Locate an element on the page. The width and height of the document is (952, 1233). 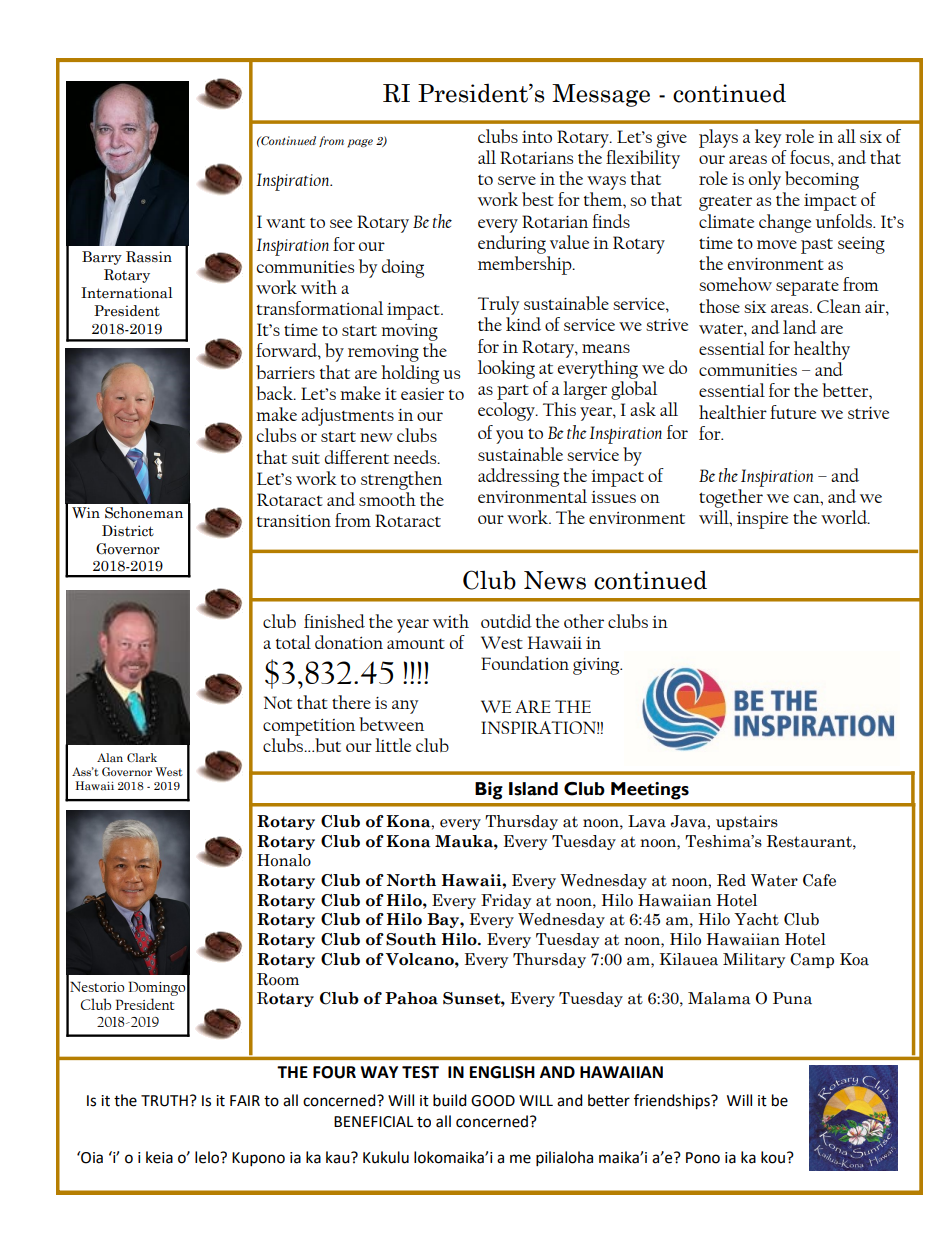
want is located at coordinates (285, 222).
